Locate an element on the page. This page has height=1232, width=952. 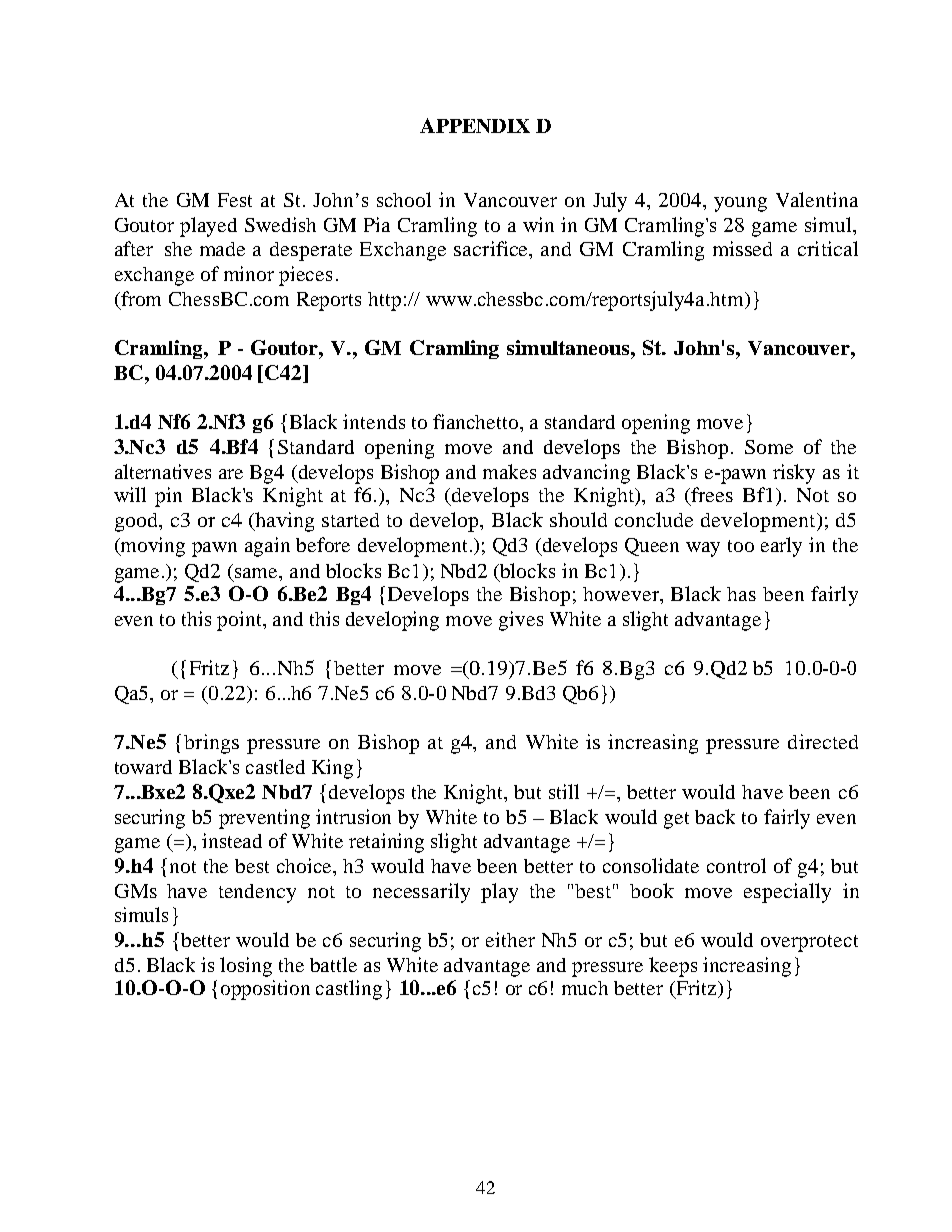
Fest is located at coordinates (235, 200).
